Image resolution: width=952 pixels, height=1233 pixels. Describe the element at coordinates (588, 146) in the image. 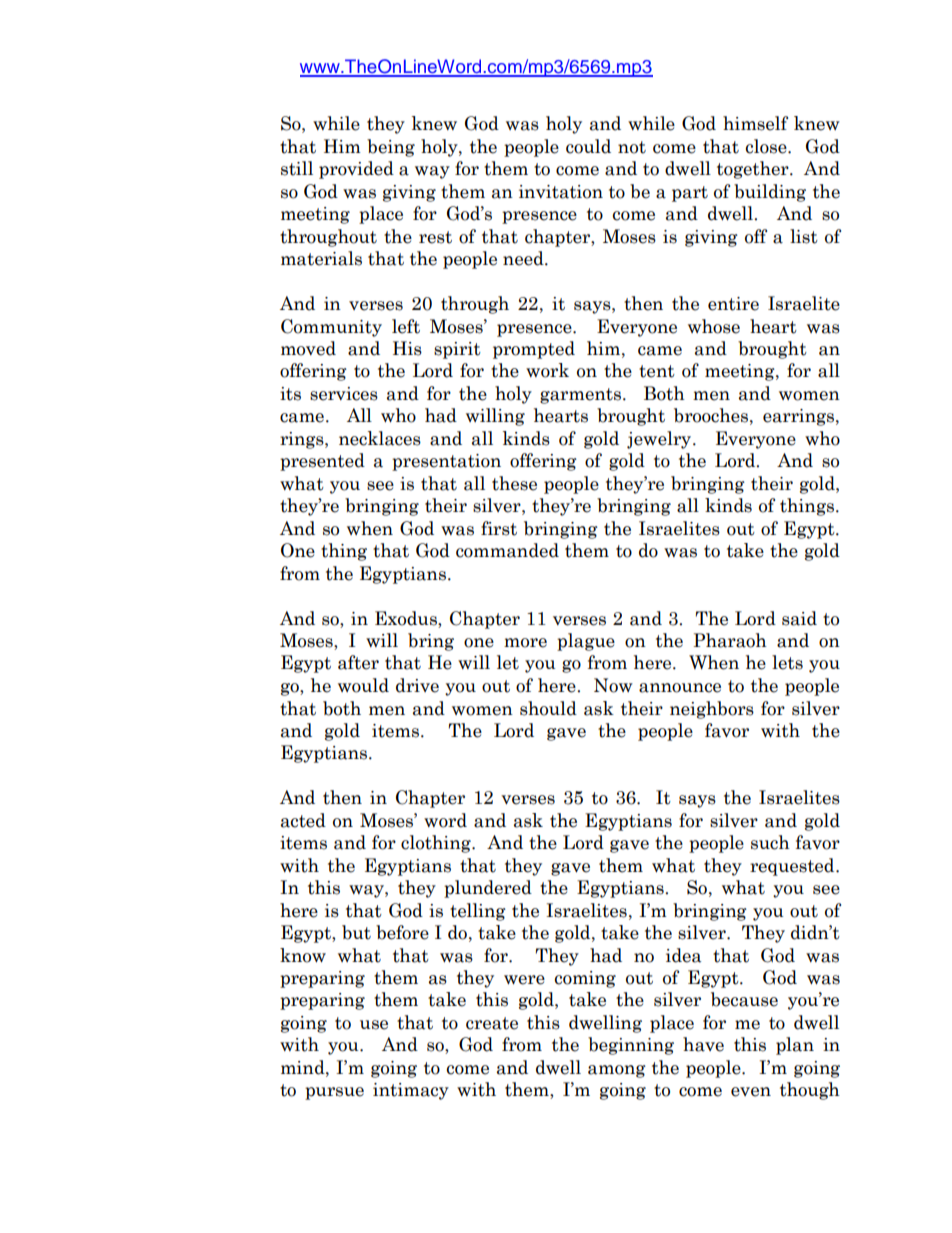

I see `could` at that location.
